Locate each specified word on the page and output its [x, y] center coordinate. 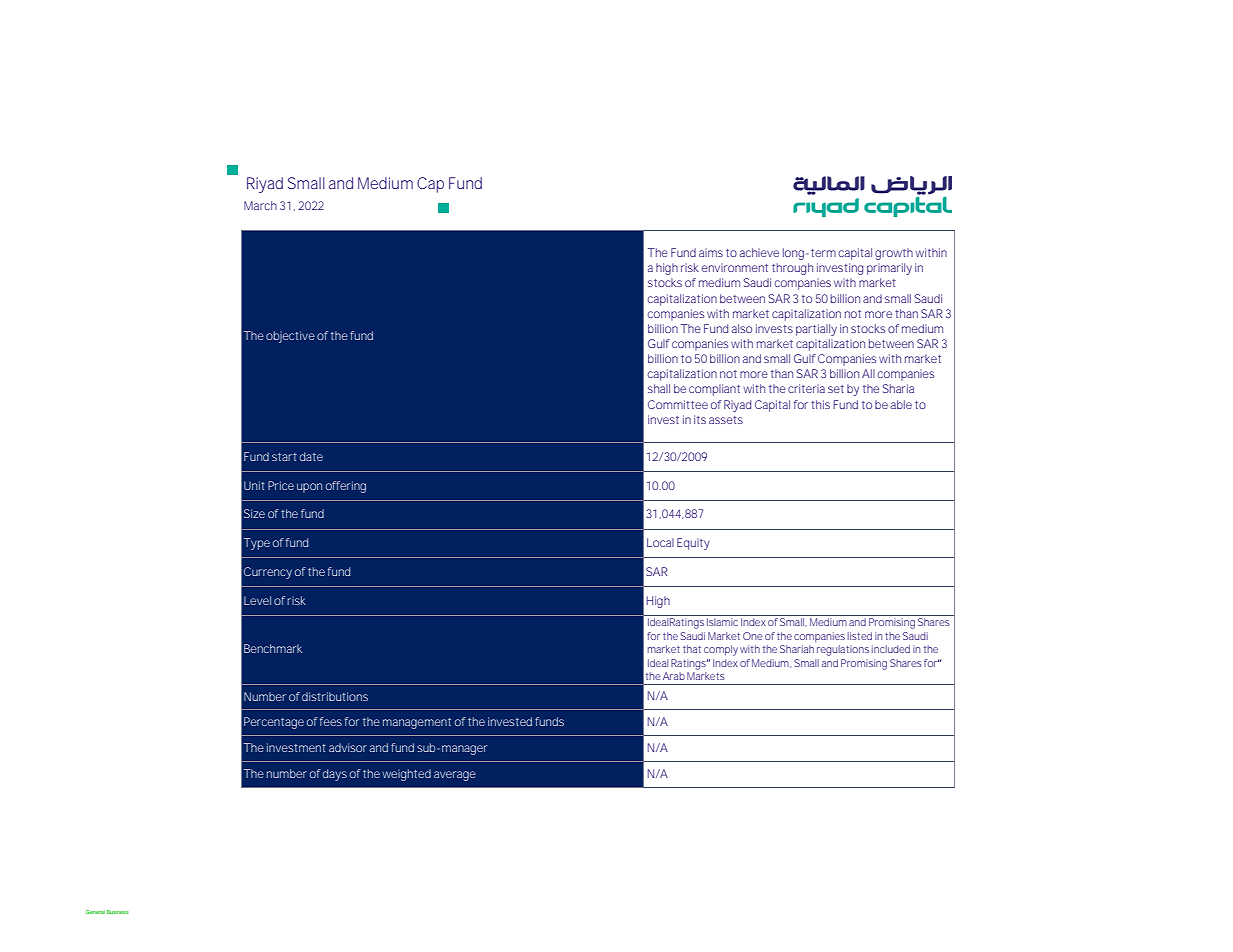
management [417, 723]
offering [346, 487]
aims [711, 252]
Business [118, 912]
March [260, 205]
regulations [843, 650]
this [820, 404]
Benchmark [273, 648]
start [284, 457]
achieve [759, 252]
